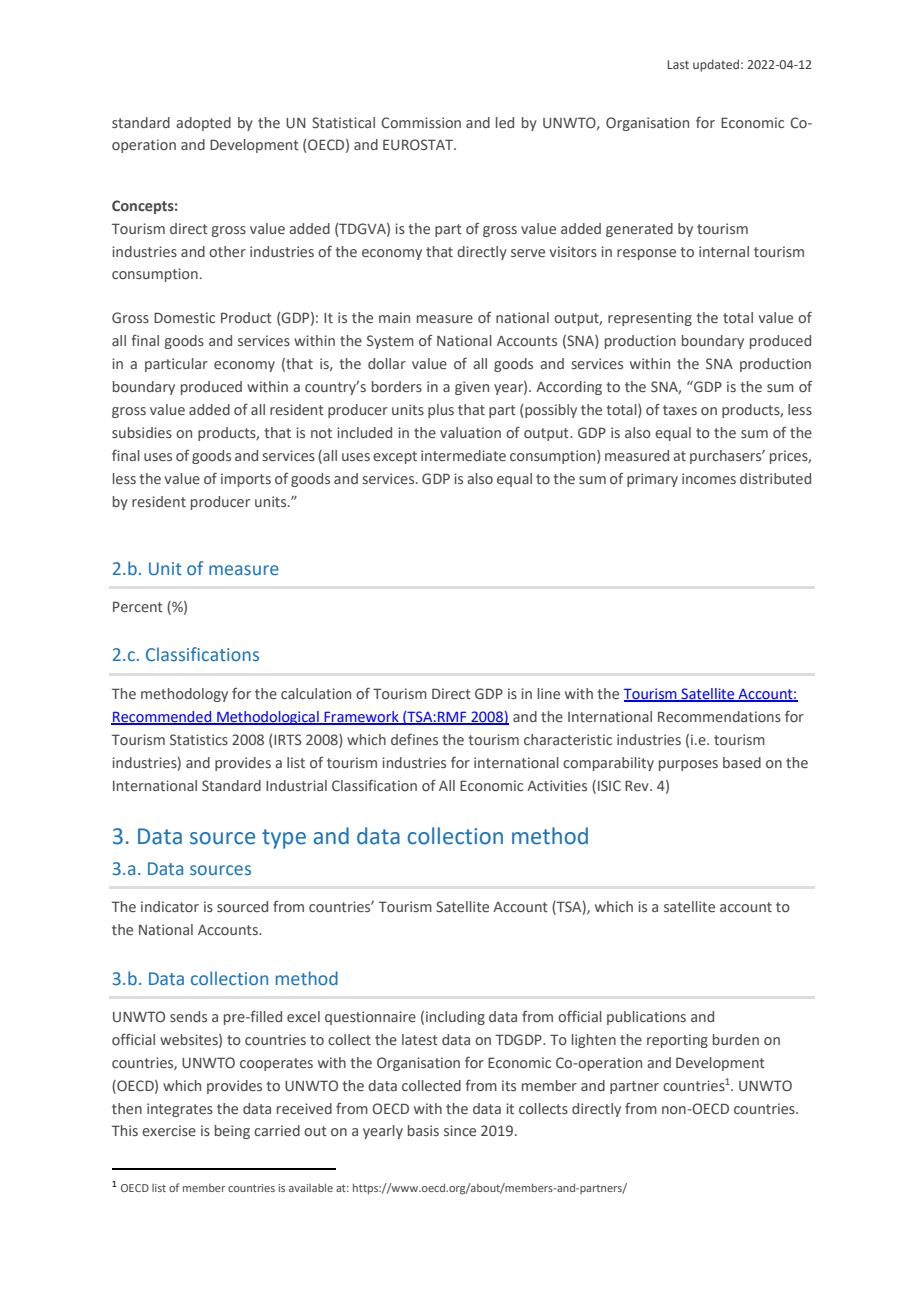  What do you see at coordinates (203, 124) in the screenshot?
I see `adopted` at bounding box center [203, 124].
